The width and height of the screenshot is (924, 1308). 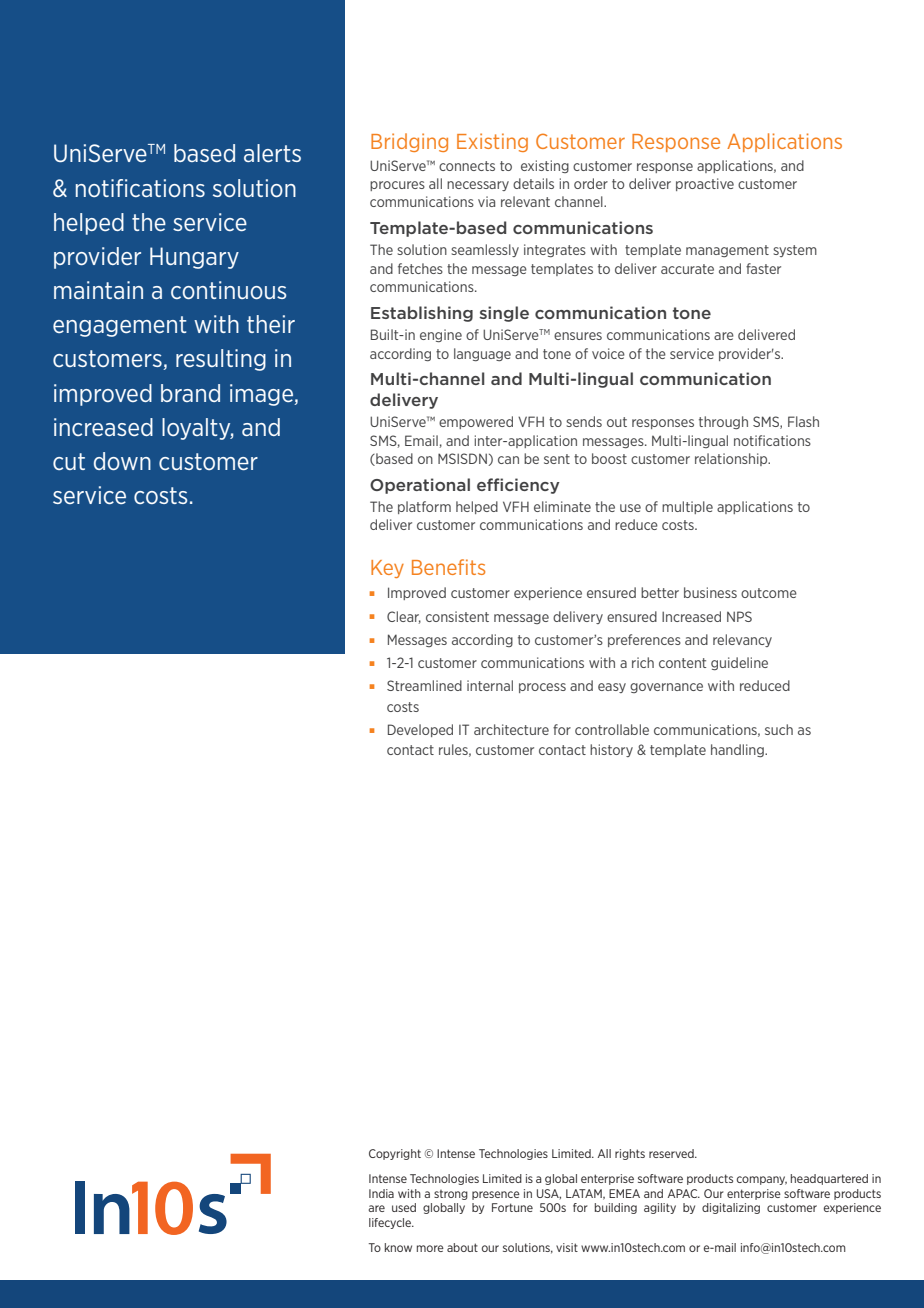 I want to click on proactive, so click(x=705, y=184).
